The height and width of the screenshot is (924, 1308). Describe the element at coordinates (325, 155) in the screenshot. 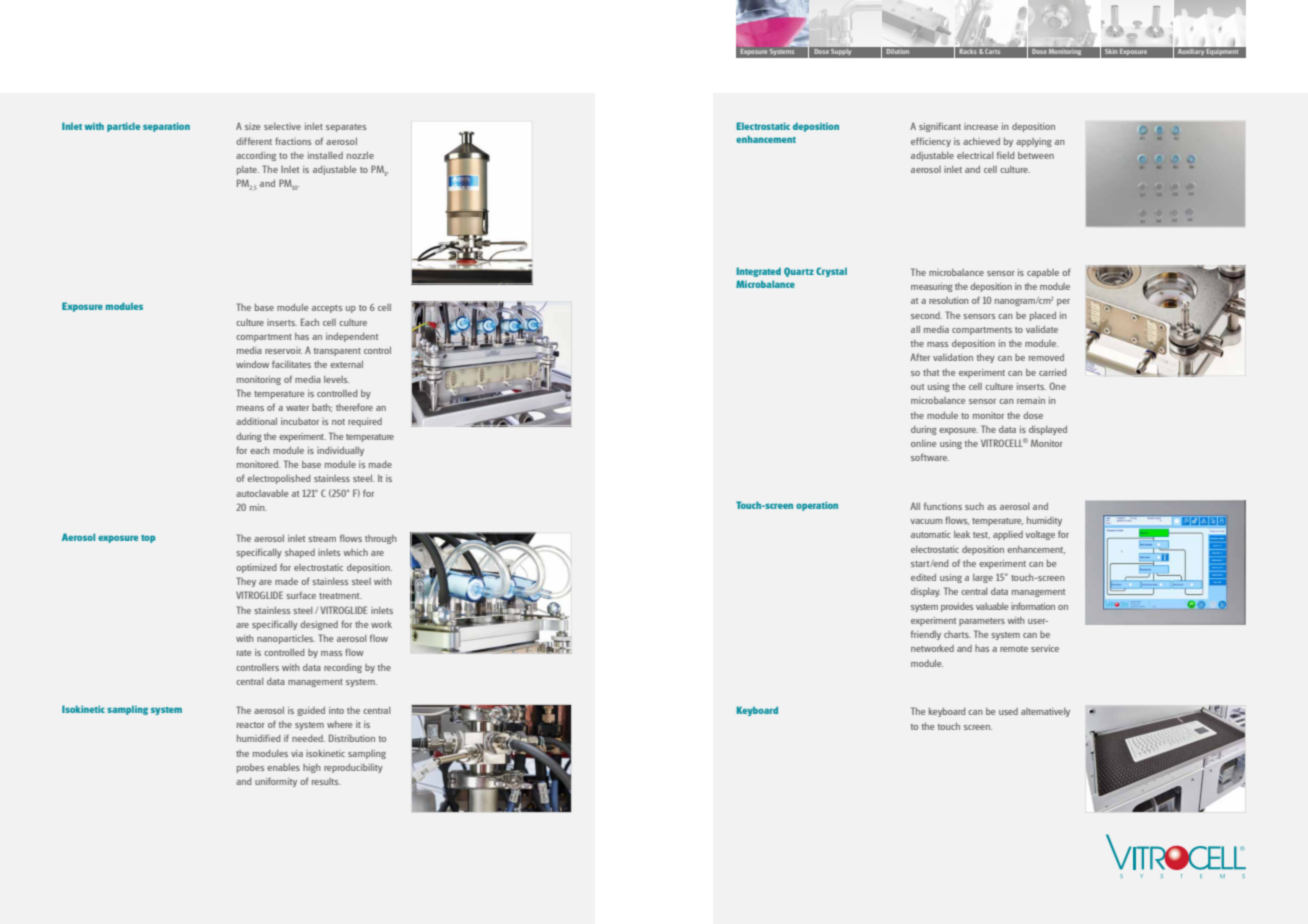

I see `installed` at that location.
